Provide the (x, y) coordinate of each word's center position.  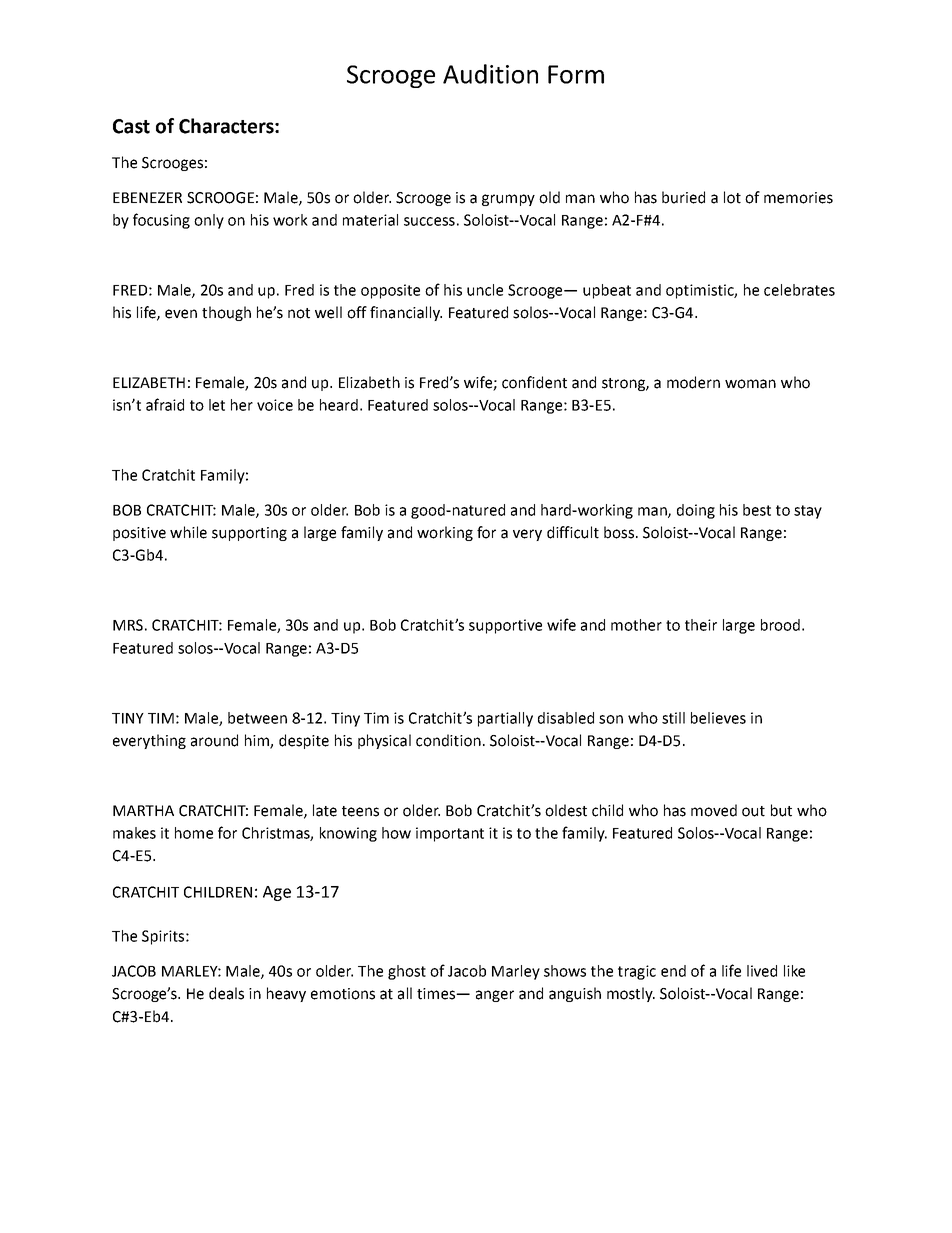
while (188, 532)
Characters (227, 126)
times (437, 994)
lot (732, 197)
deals (226, 993)
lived (762, 971)
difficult (573, 532)
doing (696, 511)
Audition (490, 74)
